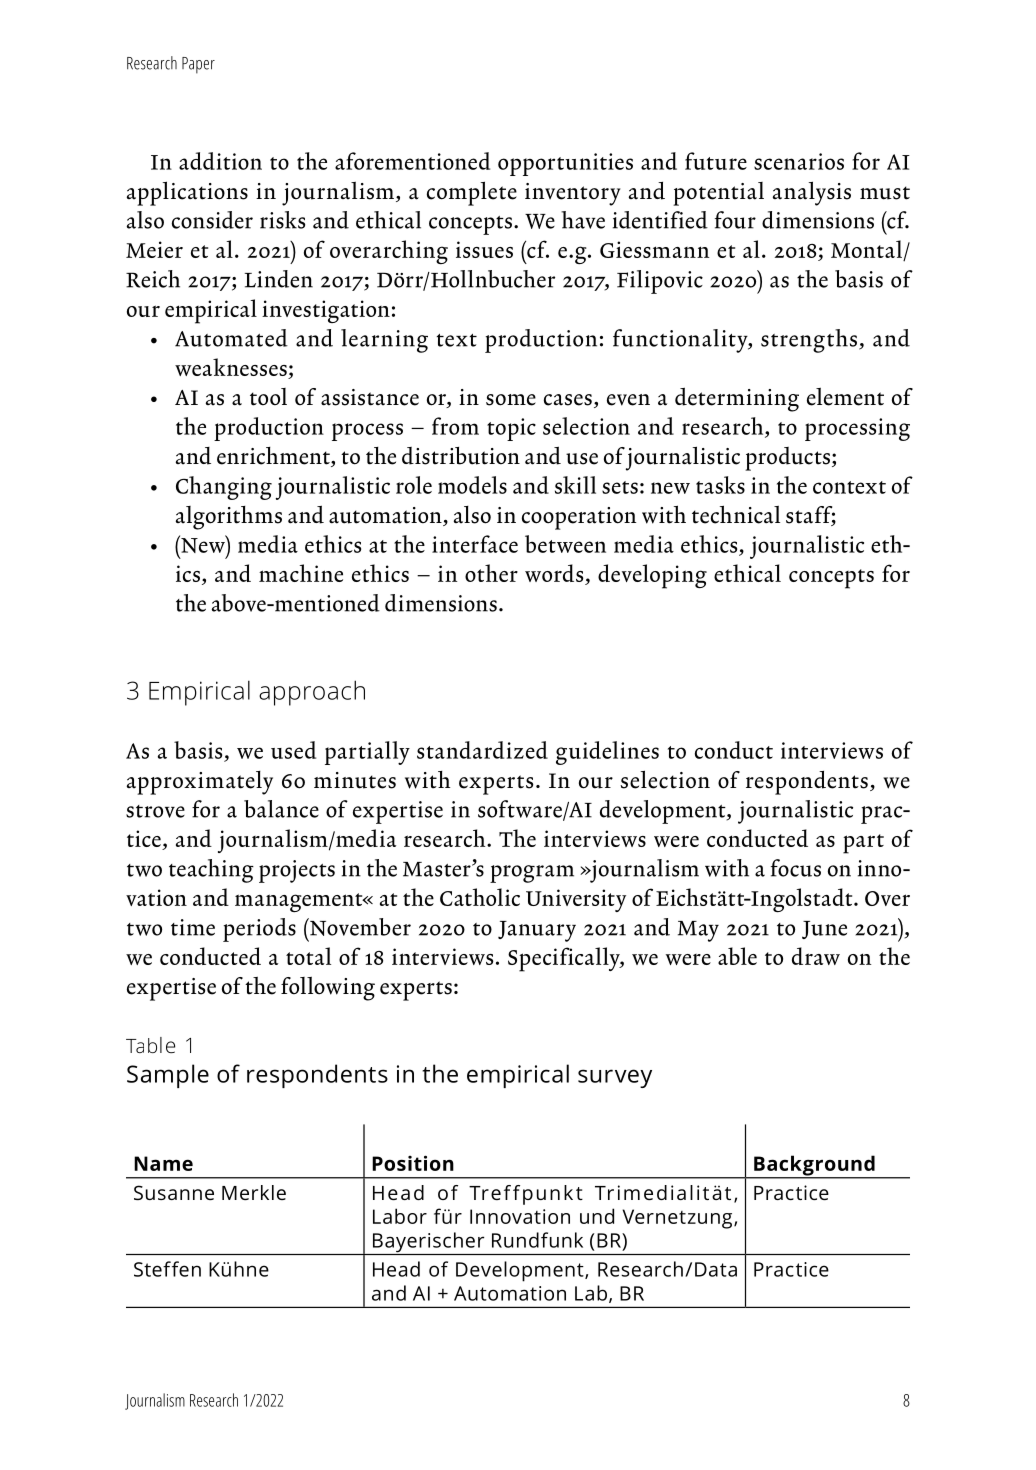 The height and width of the image is (1470, 1036). I want to click on scenarios, so click(799, 161).
